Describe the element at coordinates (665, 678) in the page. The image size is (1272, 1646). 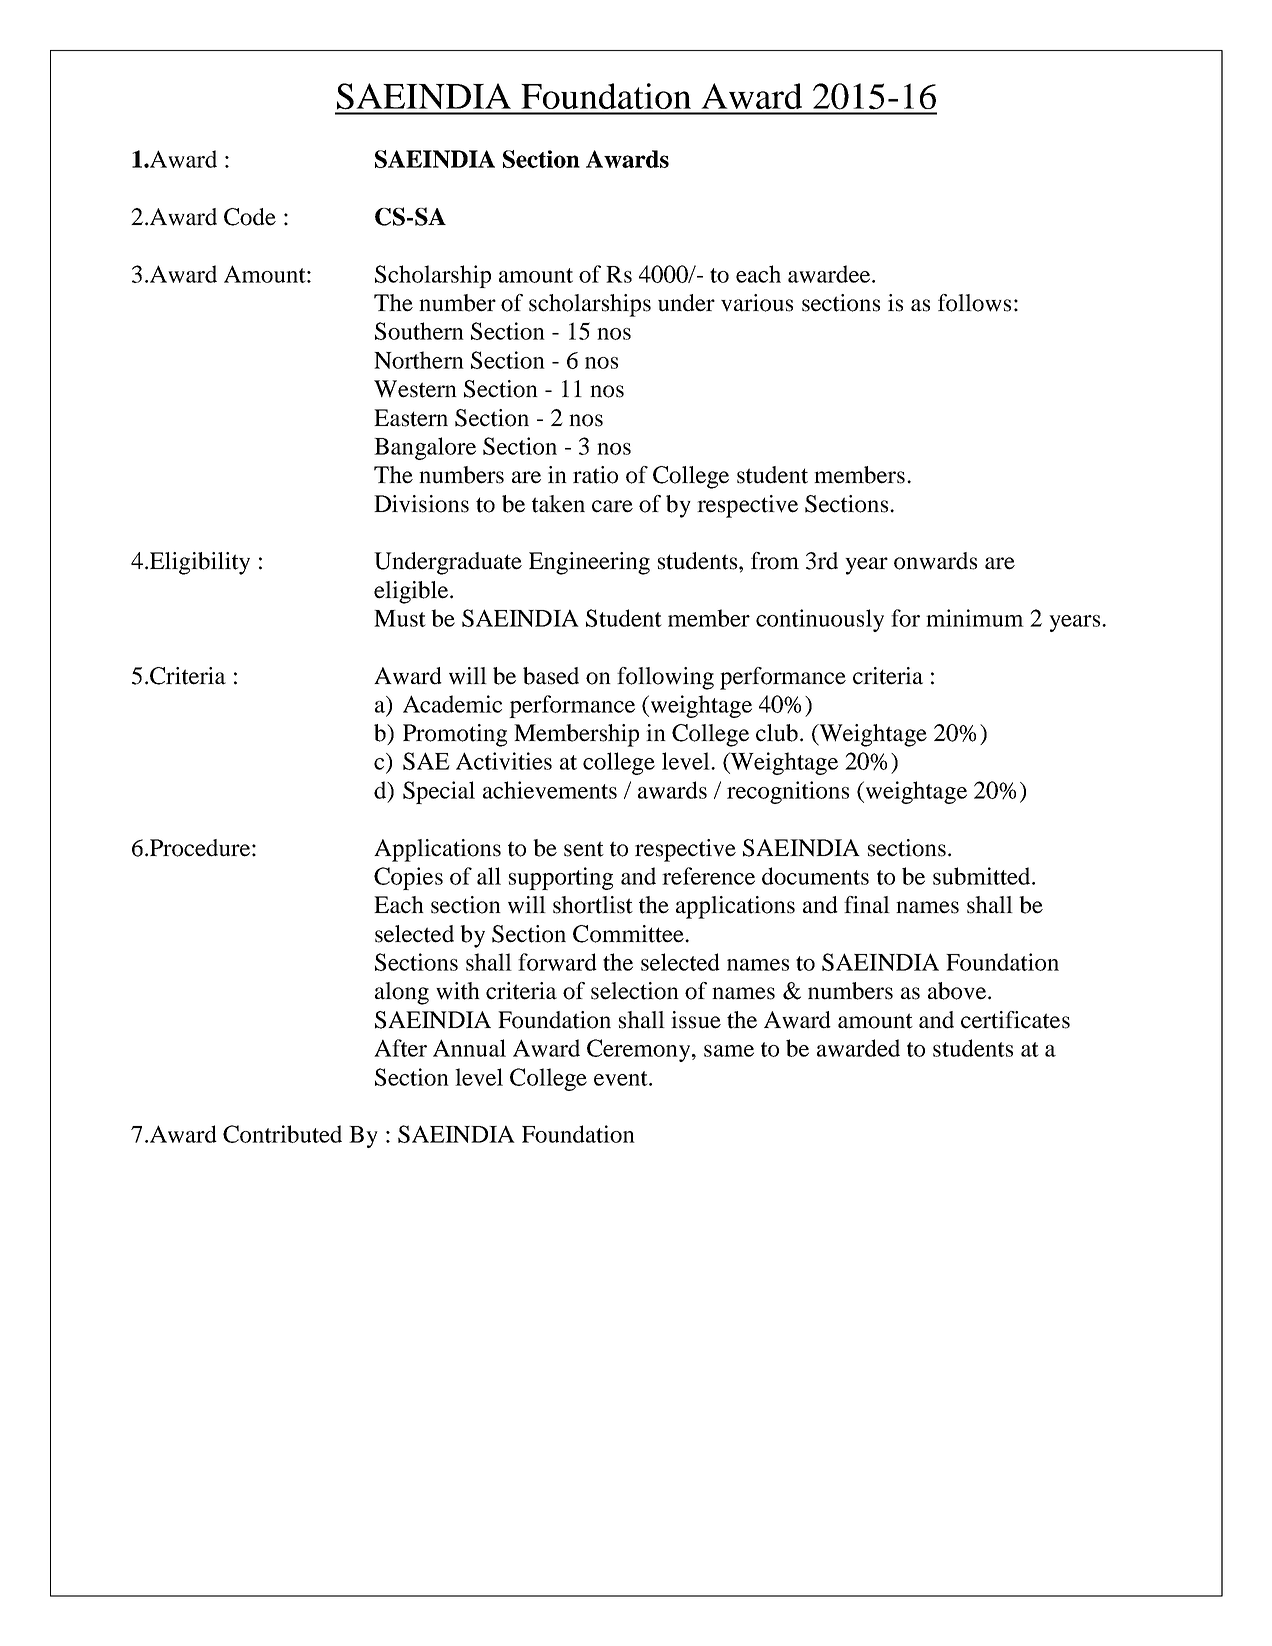
I see `following` at that location.
